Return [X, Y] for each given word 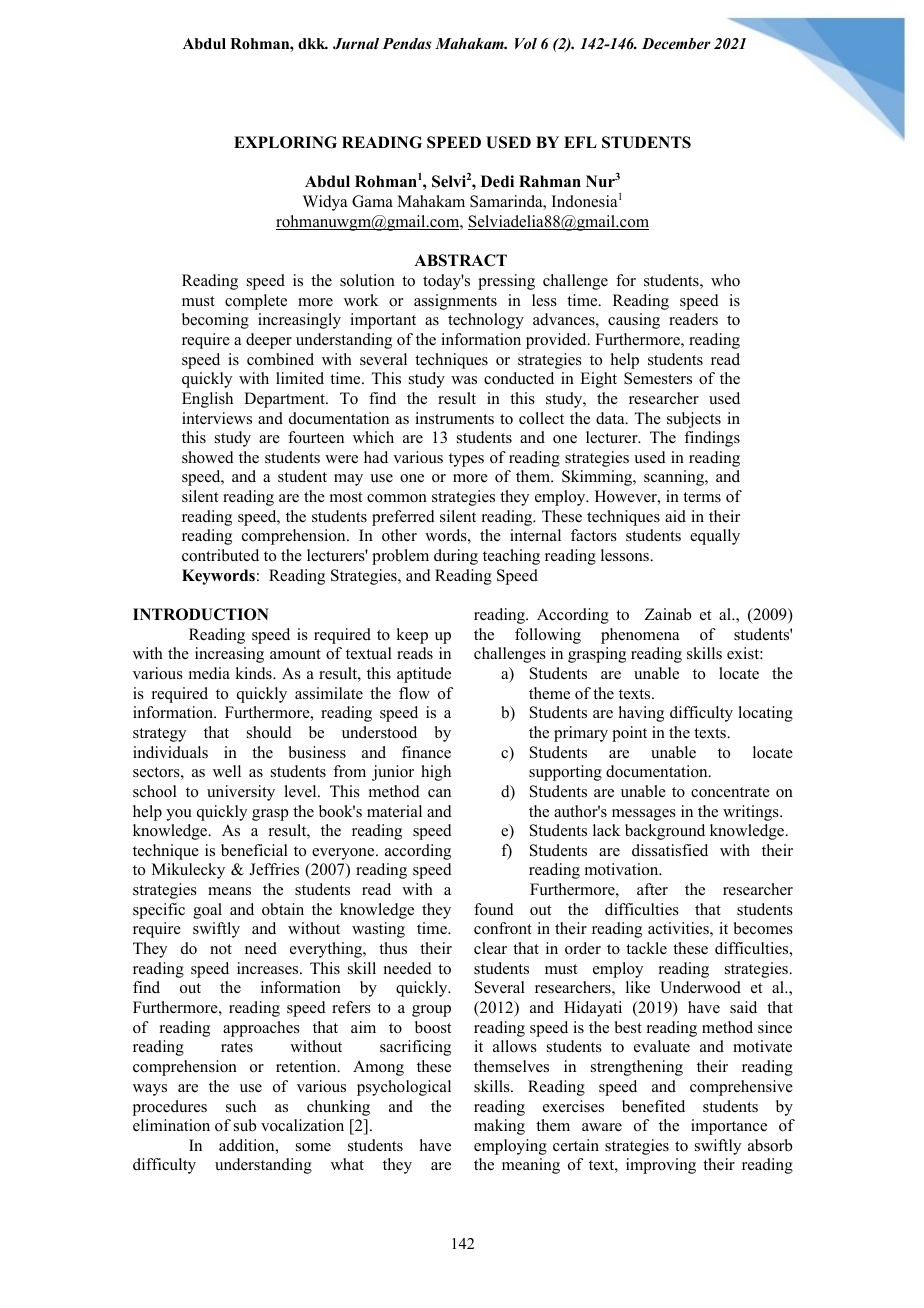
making [499, 1127]
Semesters [658, 378]
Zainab [668, 614]
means [229, 891]
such [241, 1106]
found [494, 909]
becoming [215, 321]
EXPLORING [285, 142]
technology [486, 321]
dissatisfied [670, 850]
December [676, 43]
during [456, 557]
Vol [526, 43]
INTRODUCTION [201, 614]
